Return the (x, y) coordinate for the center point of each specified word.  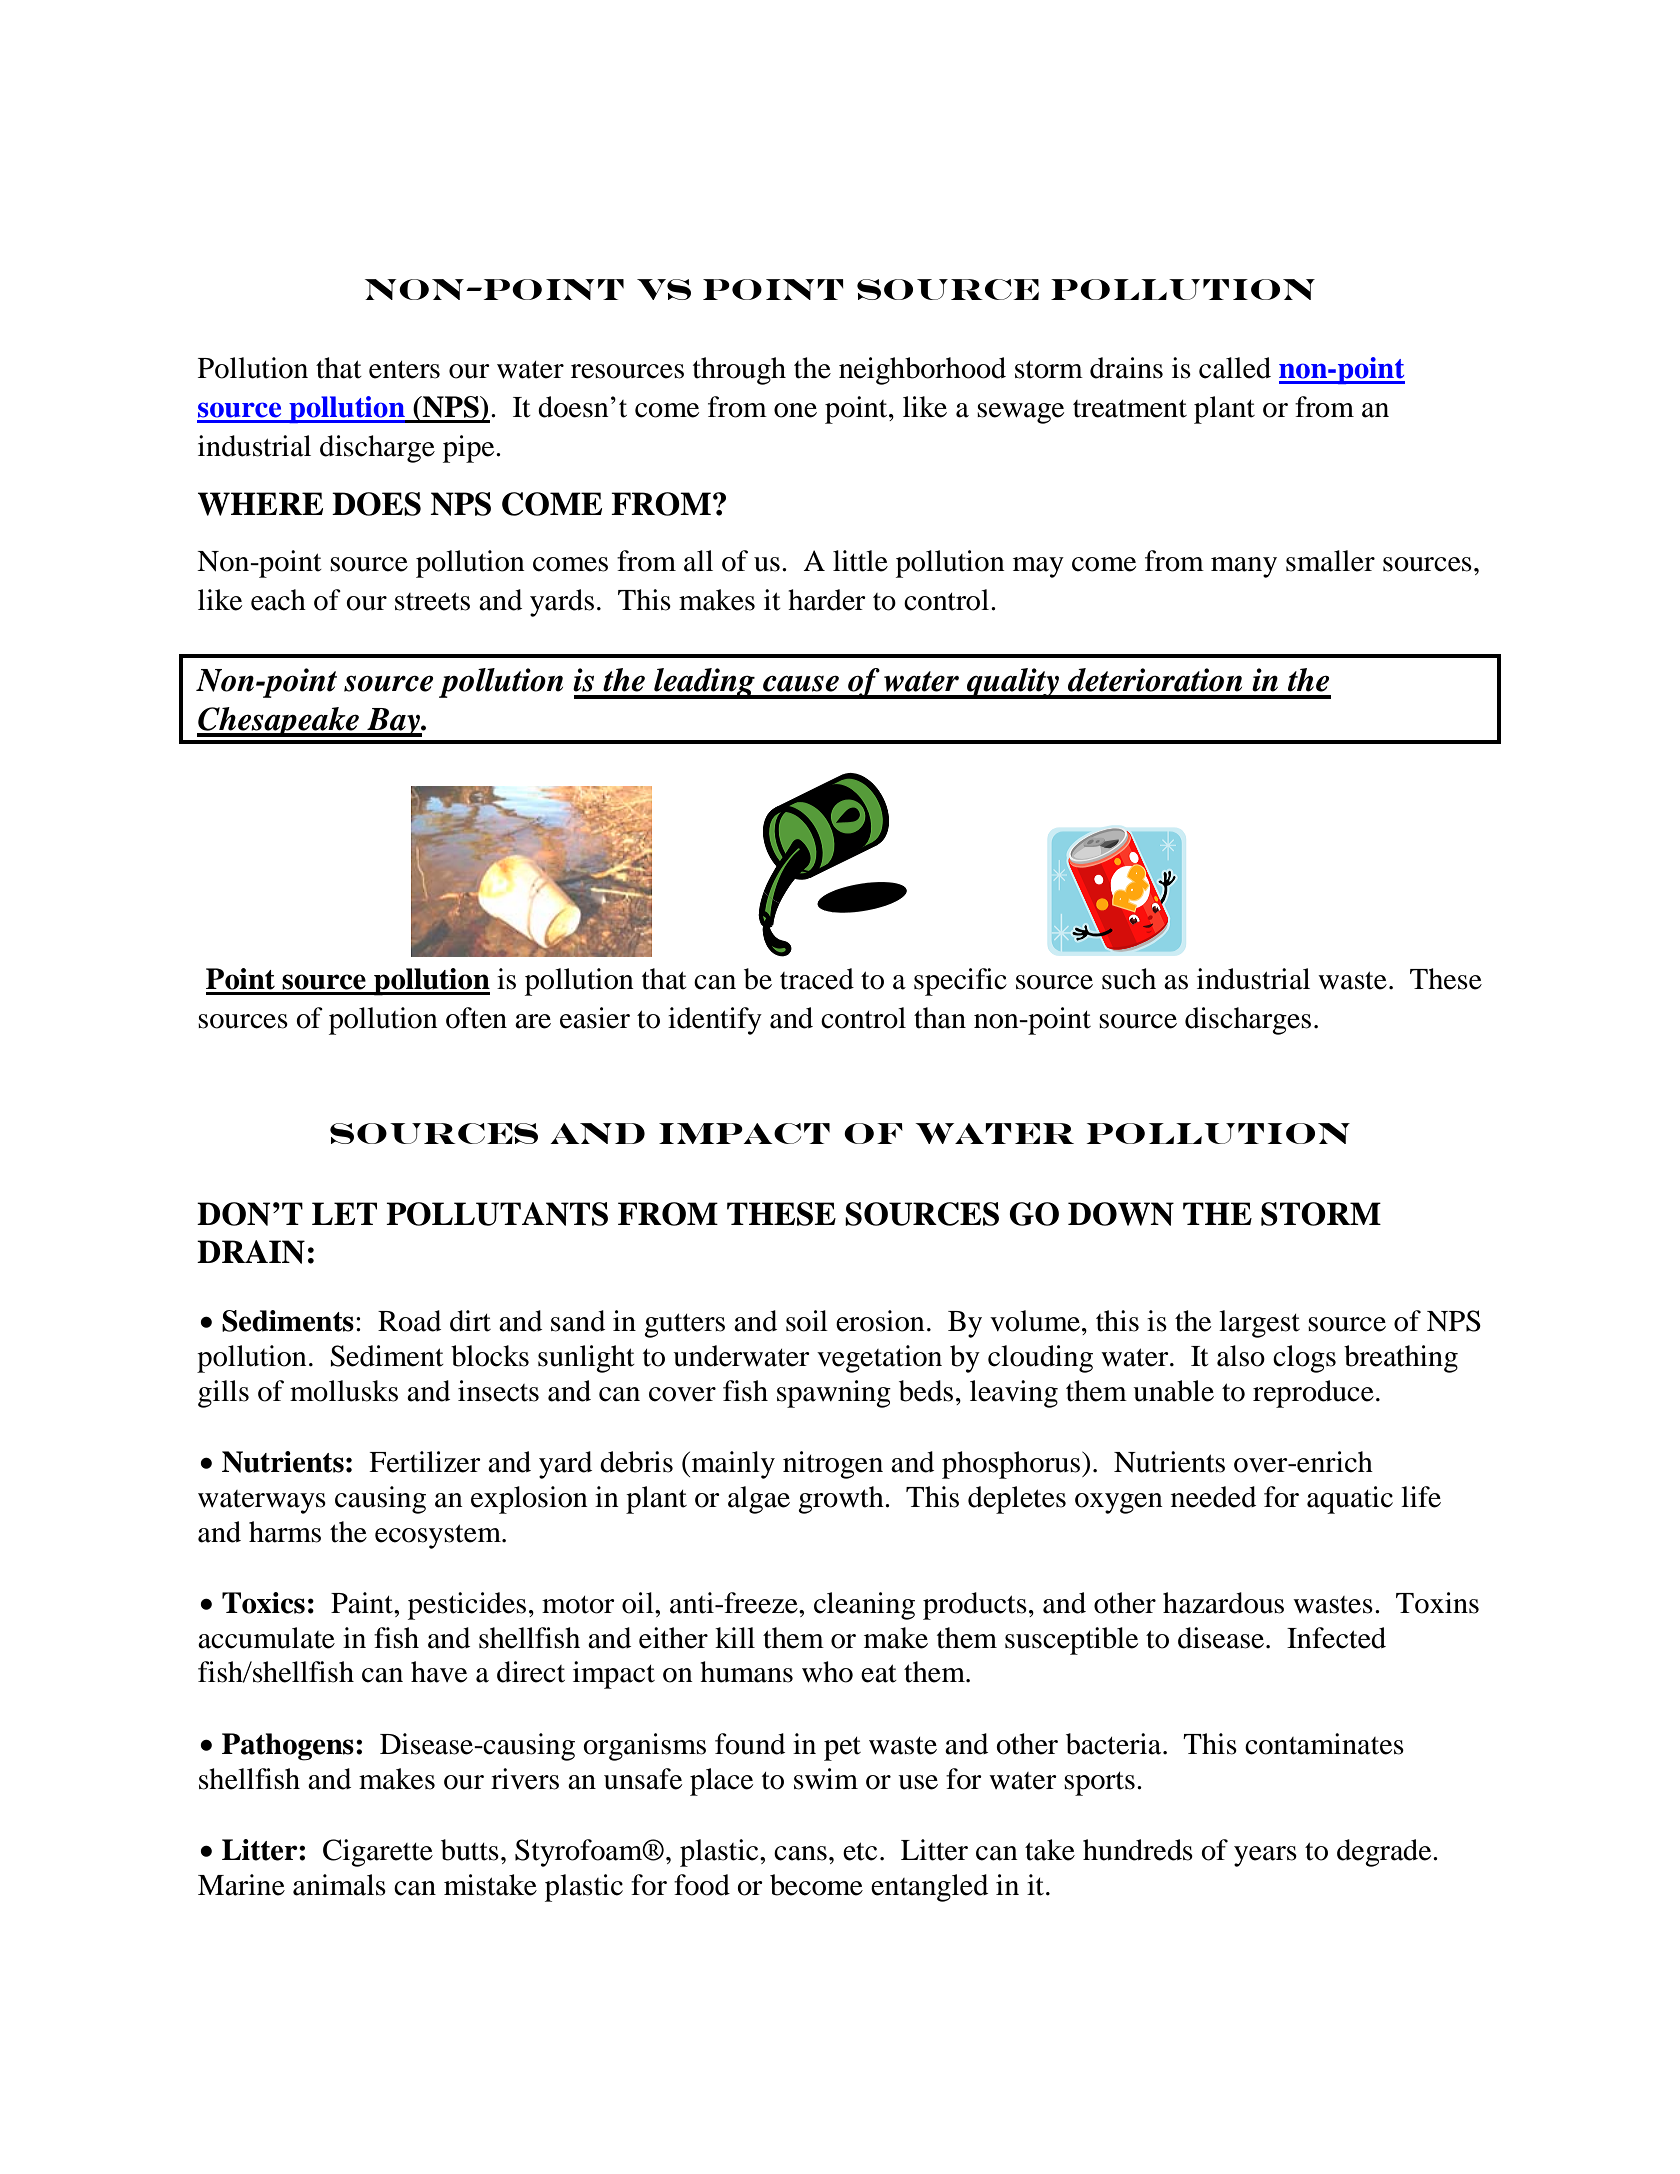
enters (404, 370)
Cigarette (378, 1853)
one (795, 410)
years (1265, 1856)
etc (860, 1851)
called (1235, 368)
